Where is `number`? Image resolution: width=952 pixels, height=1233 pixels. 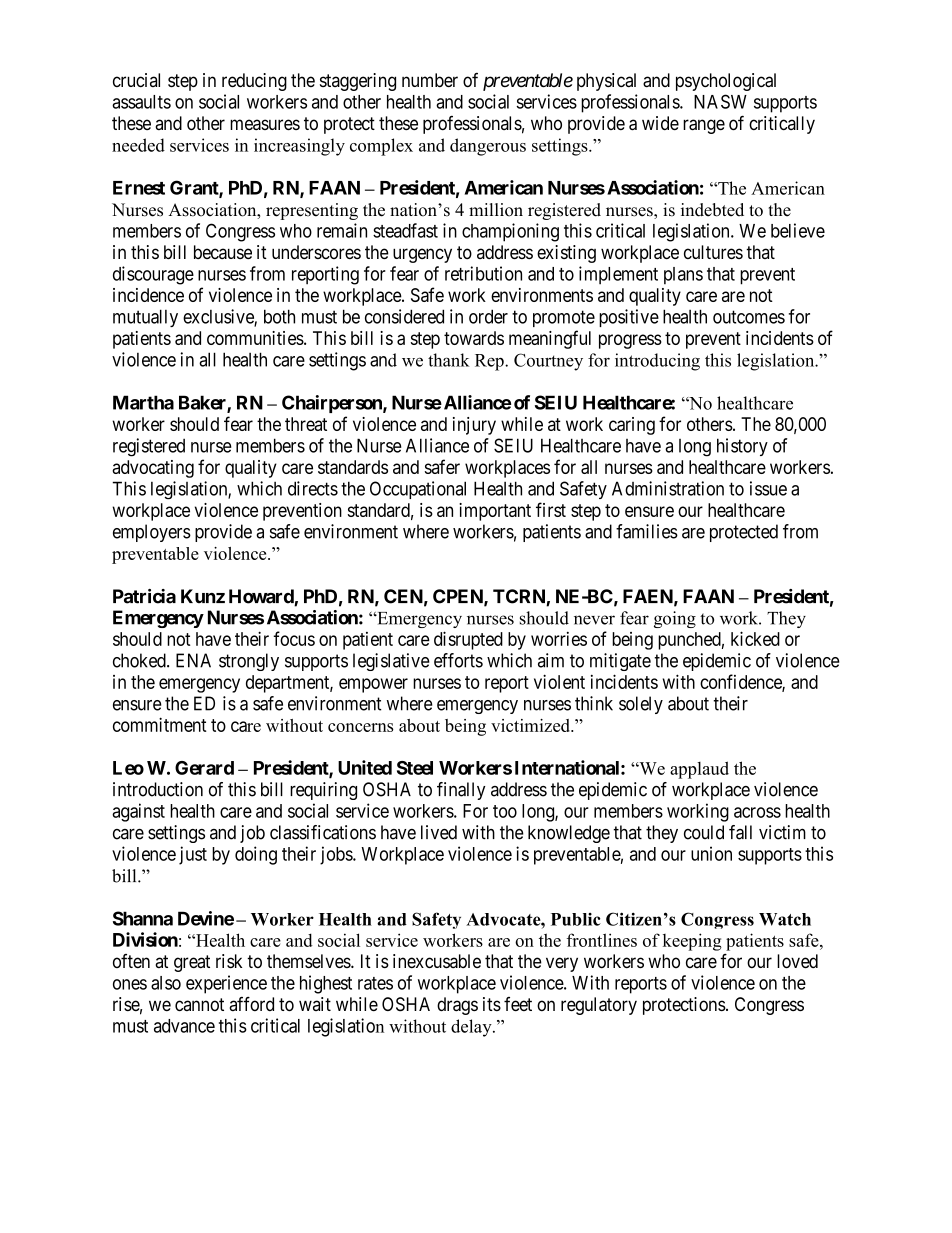 number is located at coordinates (430, 80).
